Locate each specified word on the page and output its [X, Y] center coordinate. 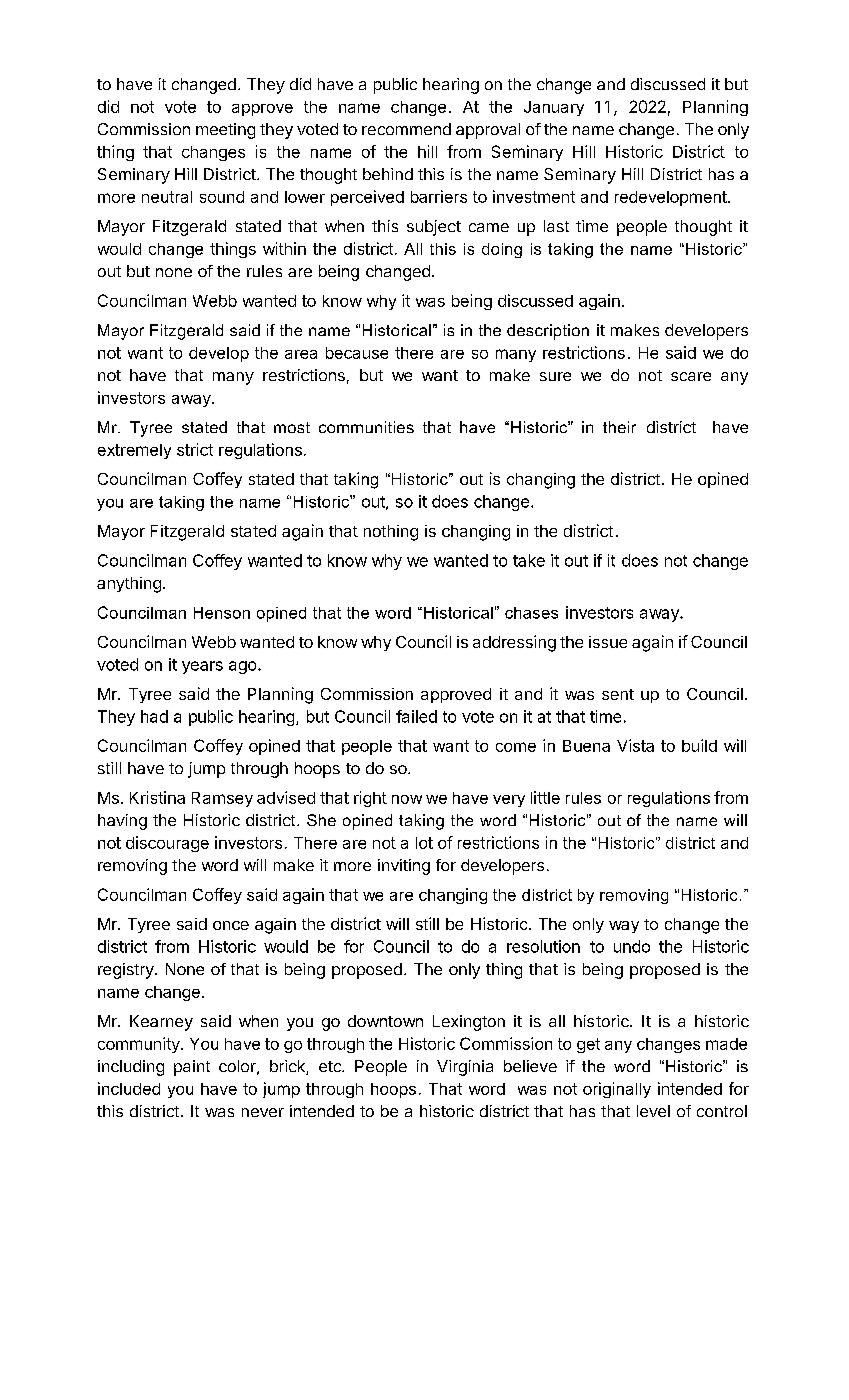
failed [416, 716]
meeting [225, 131]
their [619, 427]
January [554, 108]
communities [366, 427]
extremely [134, 451]
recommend [406, 129]
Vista [635, 745]
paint [192, 1068]
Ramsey [222, 799]
